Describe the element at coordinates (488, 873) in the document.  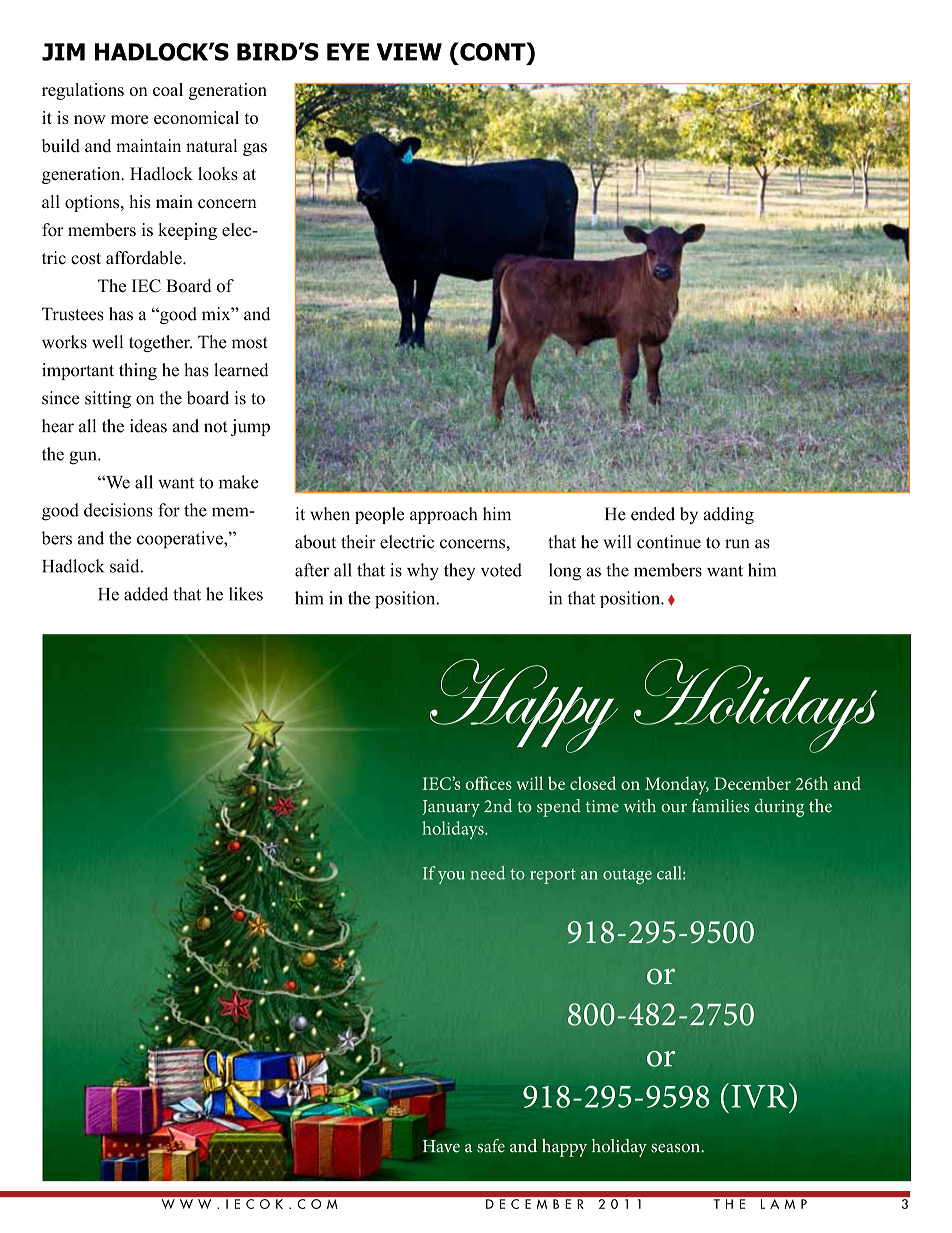
I see `need` at that location.
